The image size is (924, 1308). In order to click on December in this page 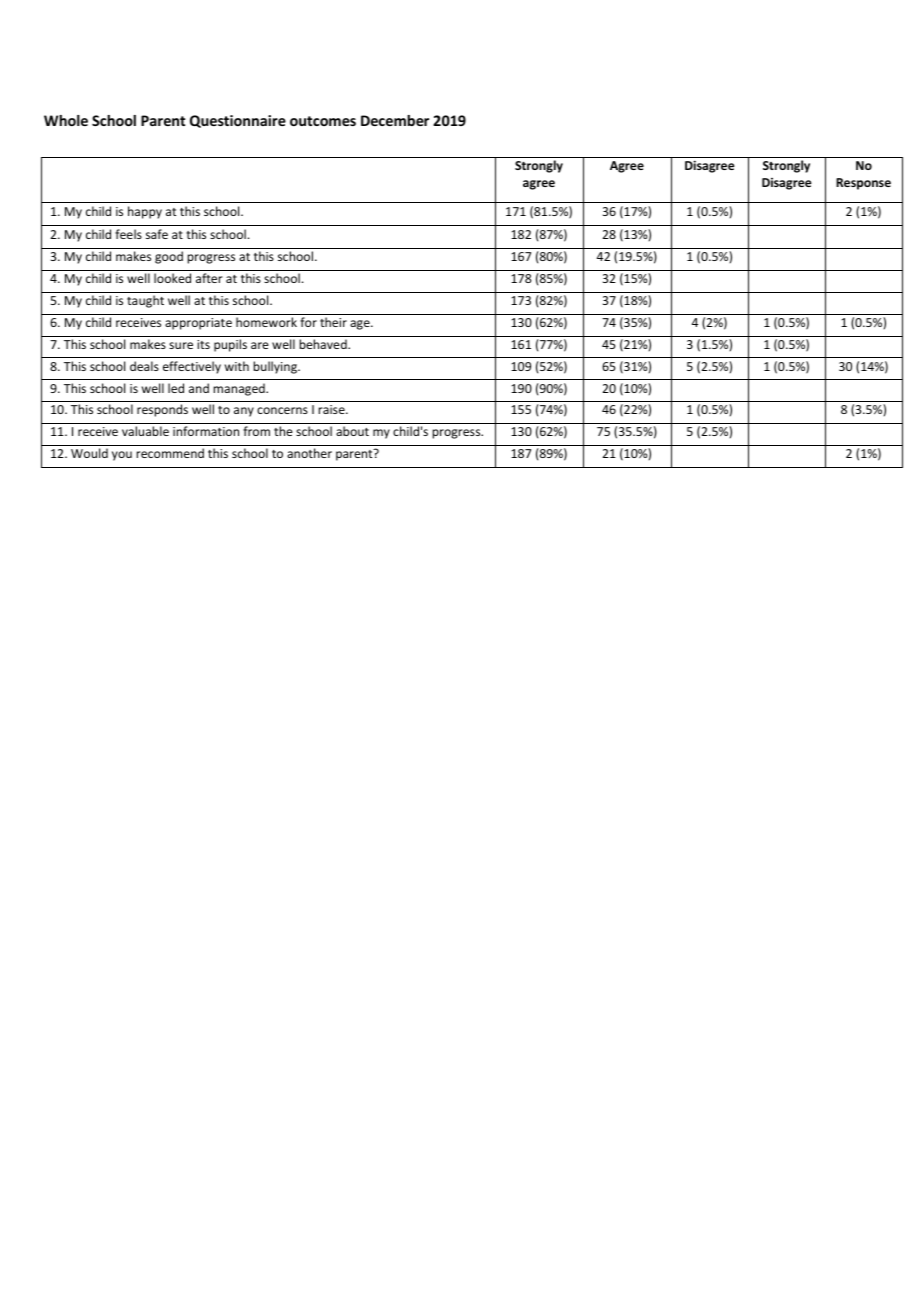, I will do `click(395, 120)`.
